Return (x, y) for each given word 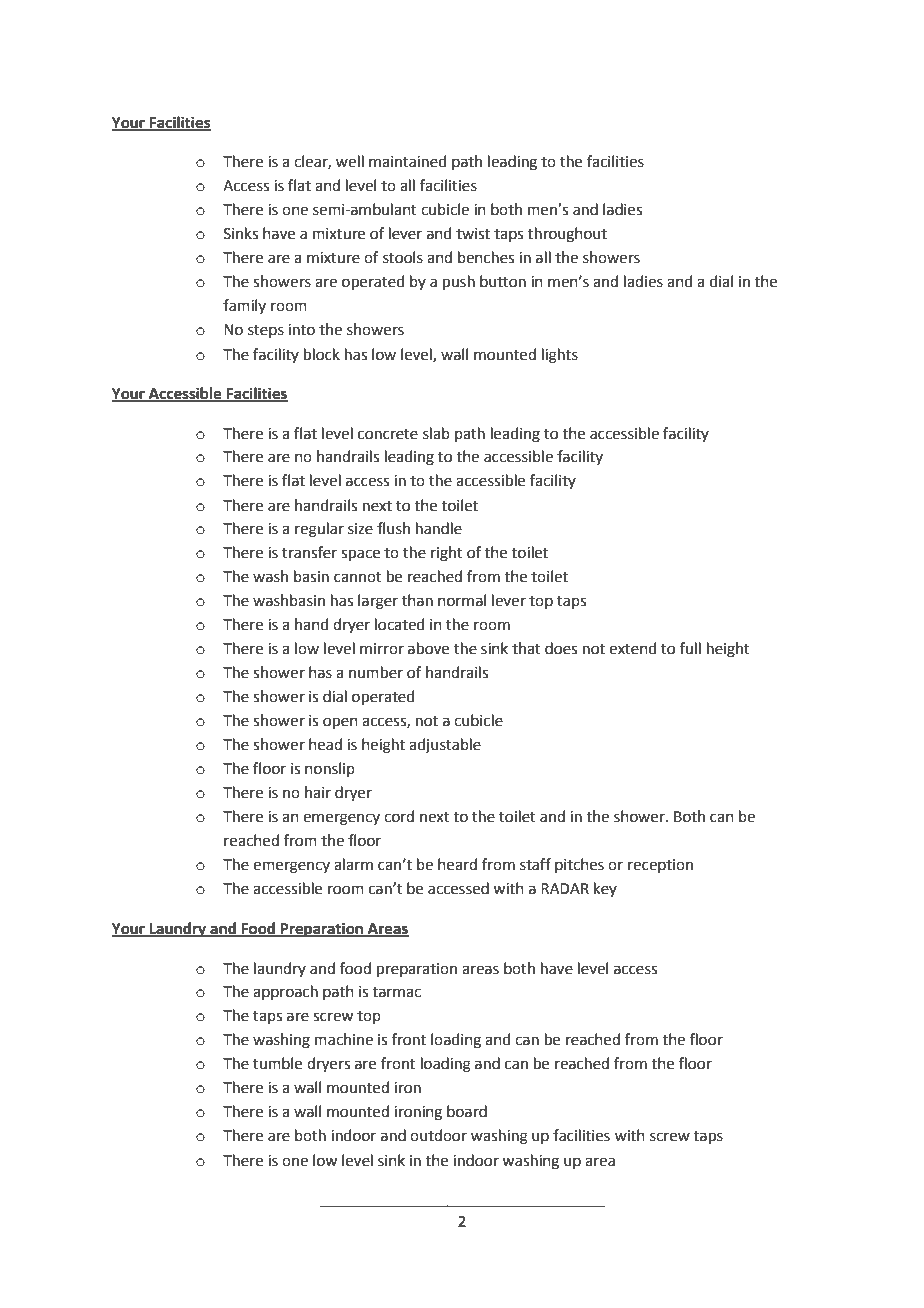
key (605, 889)
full (690, 648)
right (447, 554)
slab (436, 433)
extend (633, 648)
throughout (567, 235)
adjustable (445, 746)
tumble (277, 1063)
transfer (309, 552)
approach (285, 992)
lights (560, 356)
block (322, 354)
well (350, 161)
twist (473, 234)
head (325, 744)
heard (457, 864)
